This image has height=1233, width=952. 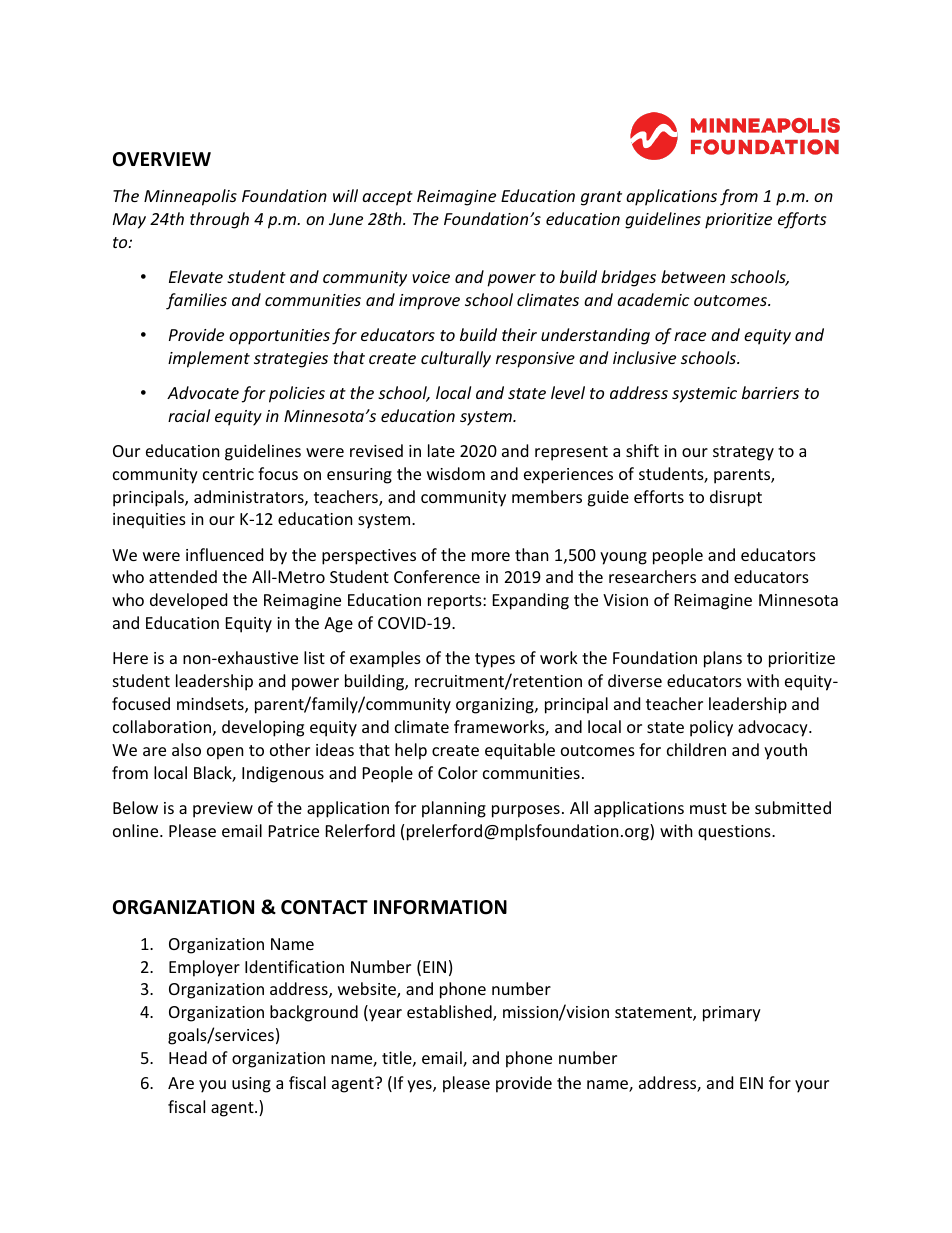 I want to click on Minneapolis, so click(x=190, y=197).
